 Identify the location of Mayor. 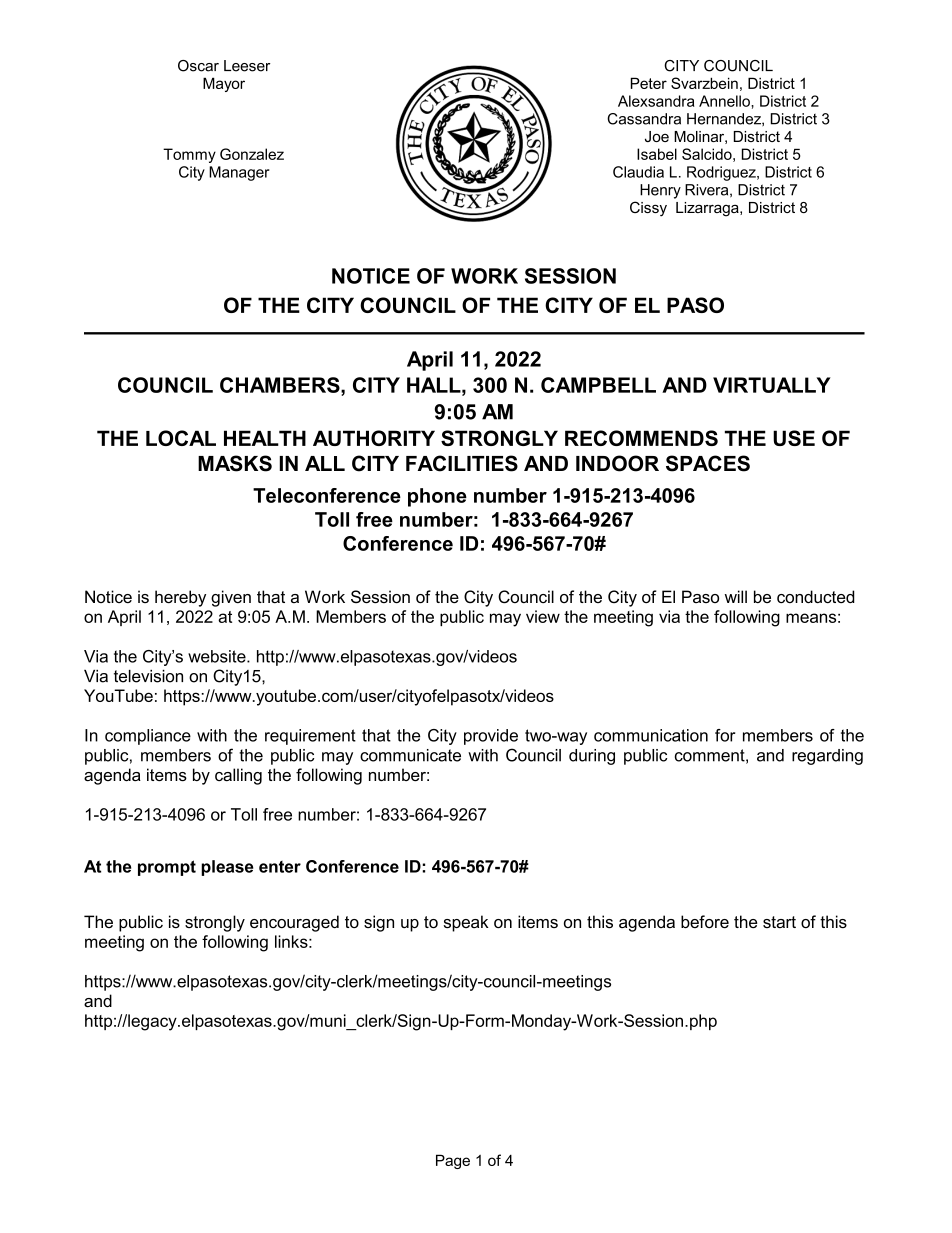
(224, 84).
